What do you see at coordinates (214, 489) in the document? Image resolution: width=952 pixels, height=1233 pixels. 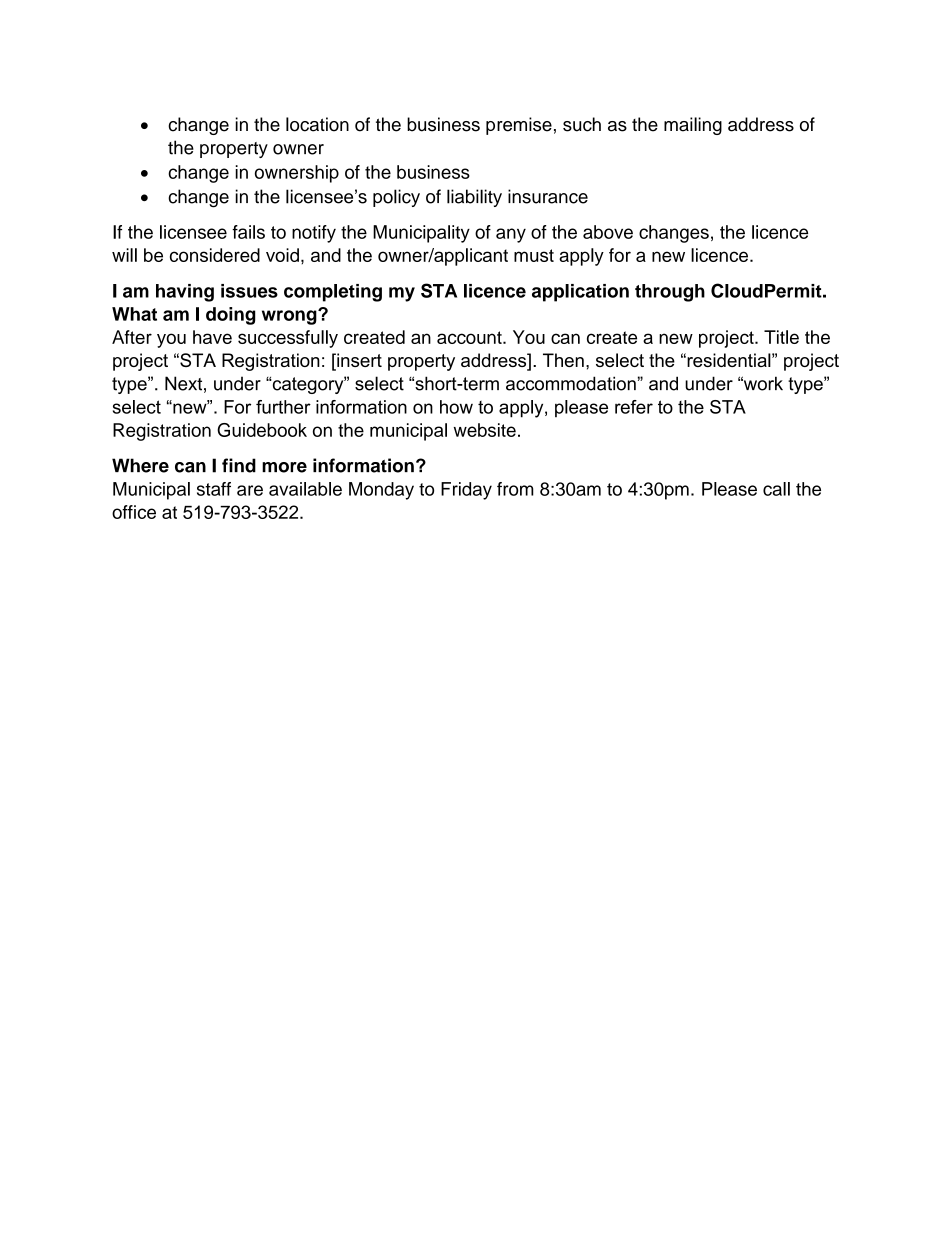 I see `staff` at bounding box center [214, 489].
